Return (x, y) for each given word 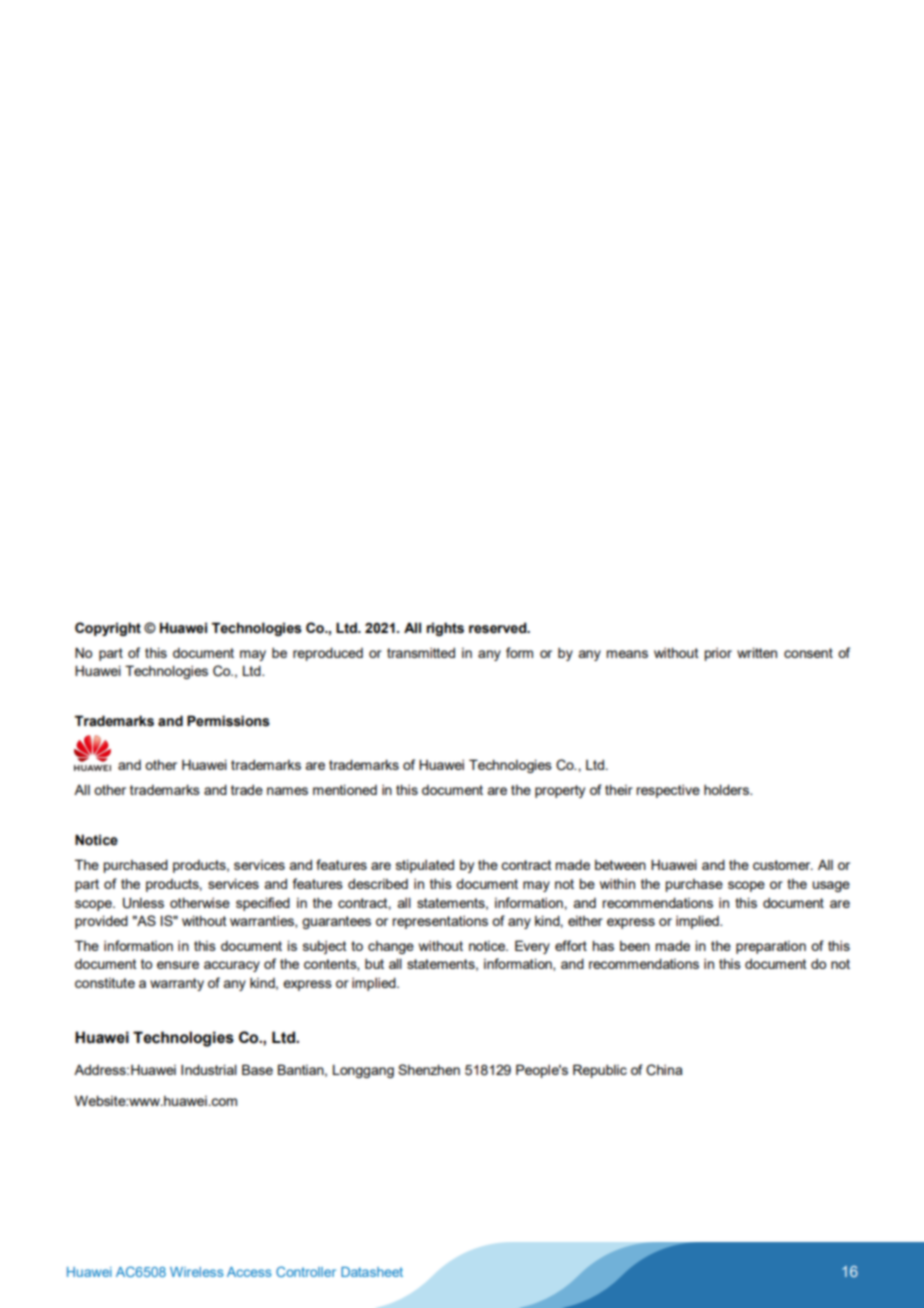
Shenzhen (429, 1069)
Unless (143, 903)
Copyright (108, 629)
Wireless (197, 1272)
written (757, 653)
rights (445, 629)
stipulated (425, 866)
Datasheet (372, 1272)
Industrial (209, 1069)
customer (783, 865)
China (664, 1070)
